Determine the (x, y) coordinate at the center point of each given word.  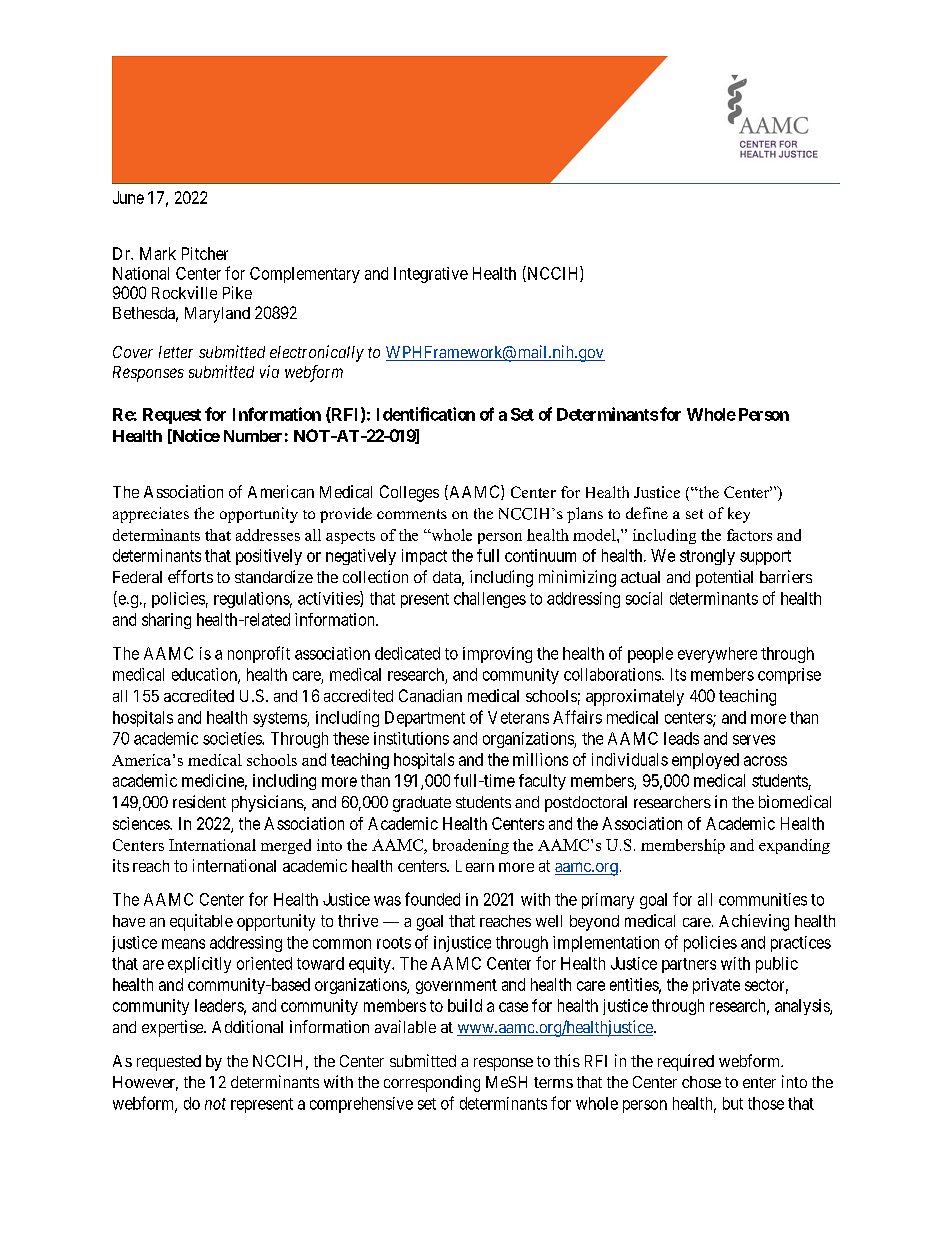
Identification (426, 414)
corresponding (432, 1083)
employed (705, 761)
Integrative (431, 275)
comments (412, 514)
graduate (422, 804)
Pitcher (205, 253)
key (739, 515)
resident (199, 801)
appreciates (151, 515)
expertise (173, 1028)
